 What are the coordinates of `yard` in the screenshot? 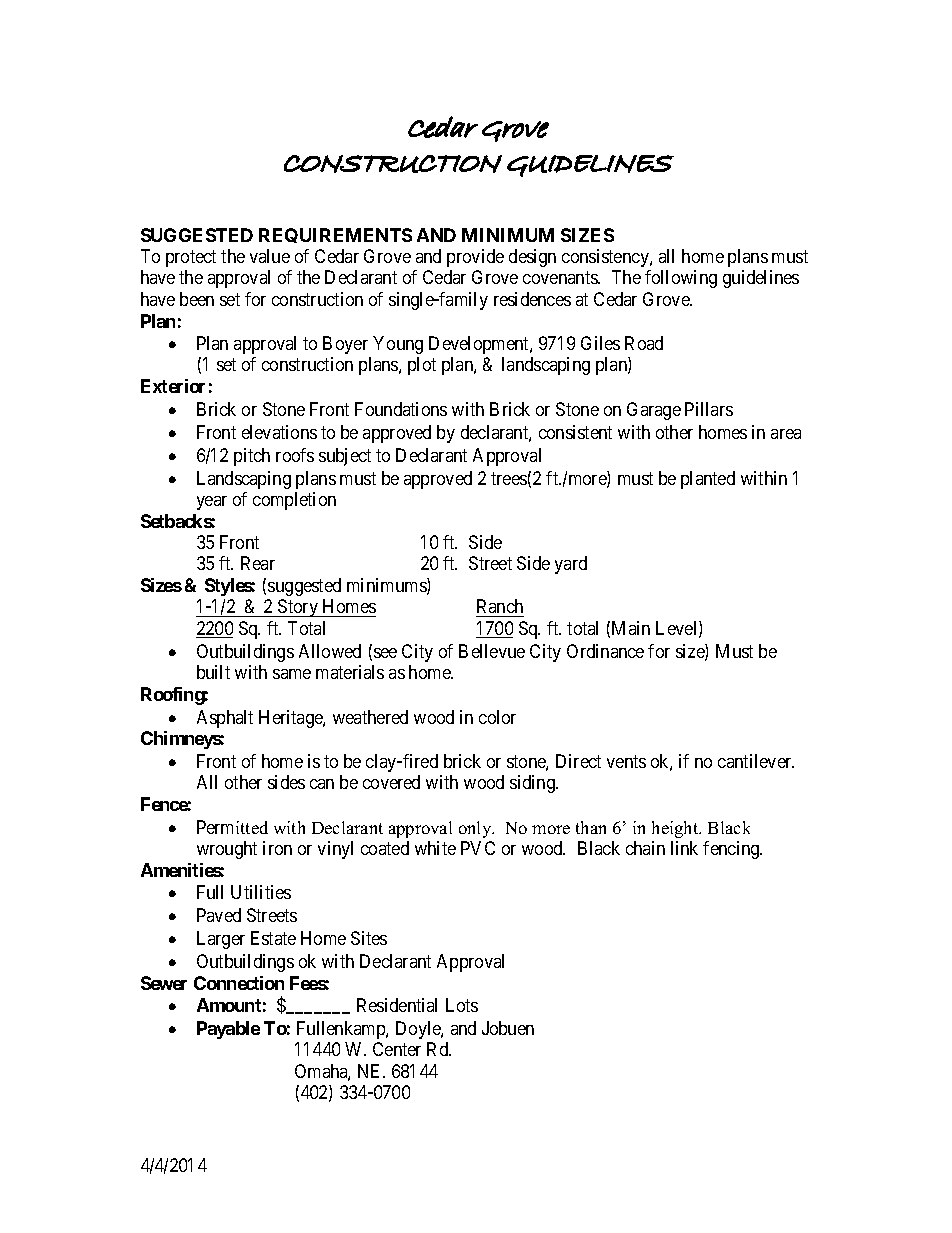 It's located at (571, 565).
